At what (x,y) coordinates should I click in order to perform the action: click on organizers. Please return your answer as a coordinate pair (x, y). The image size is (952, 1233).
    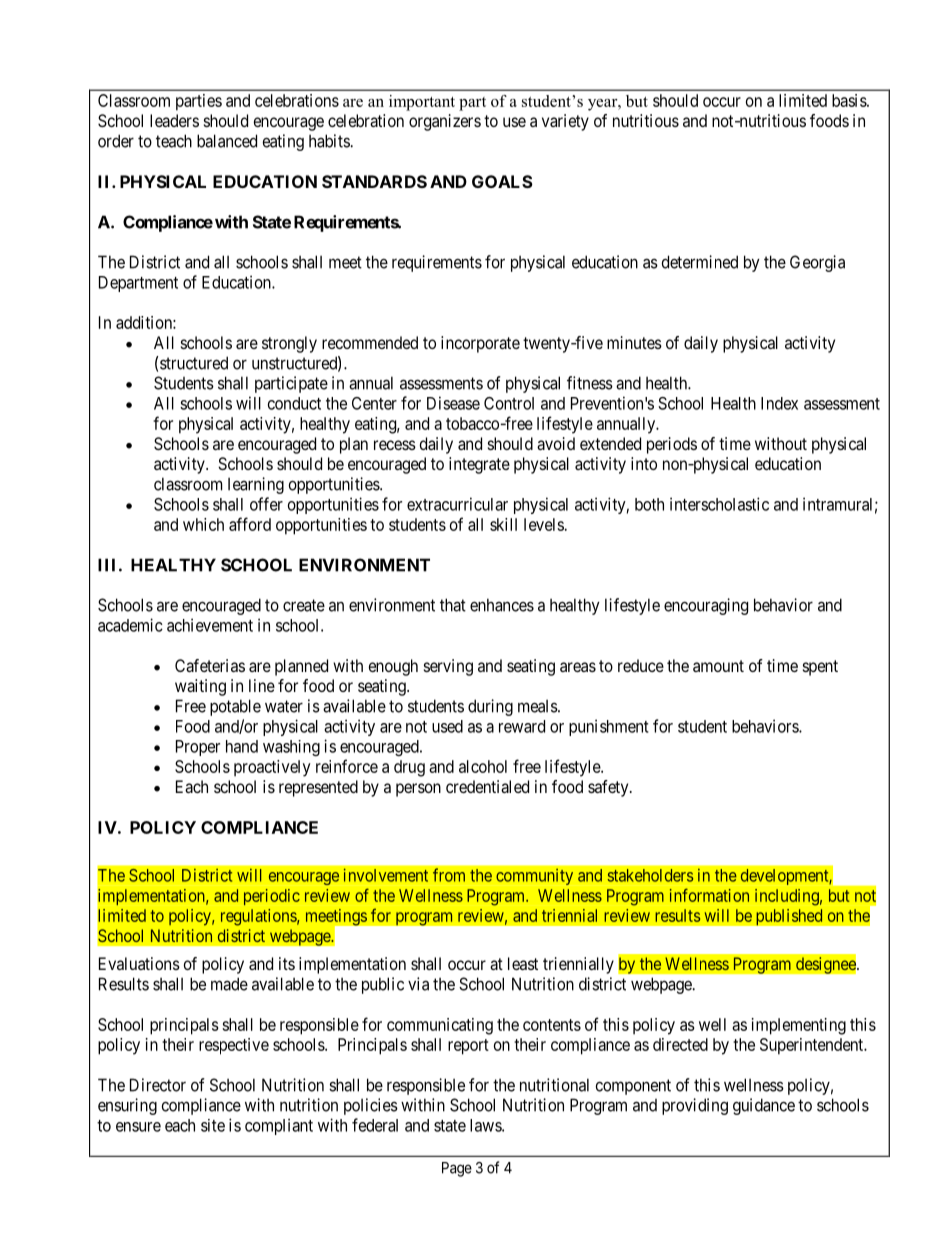
    Looking at the image, I should click on (445, 122).
